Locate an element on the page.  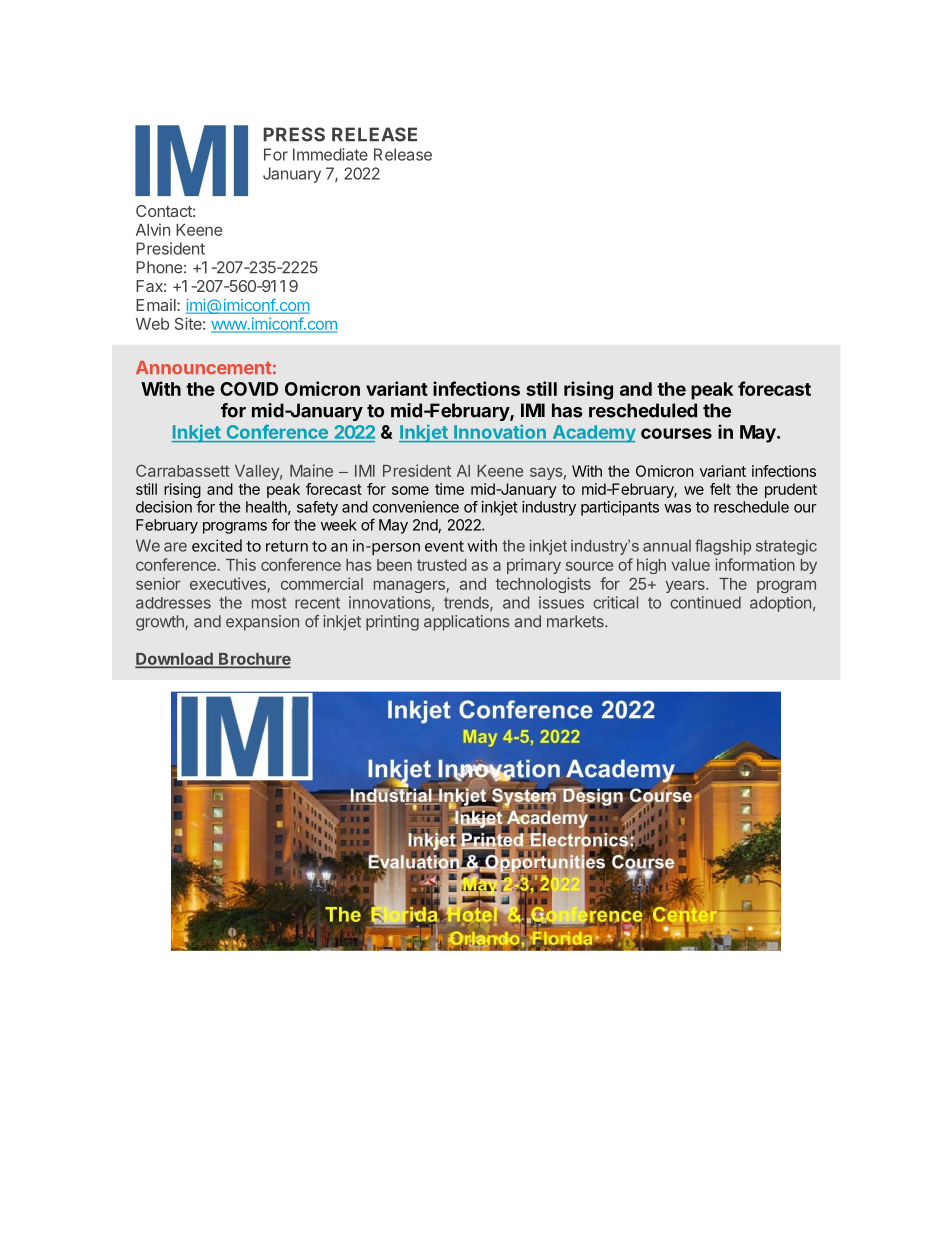
felt is located at coordinates (720, 489).
